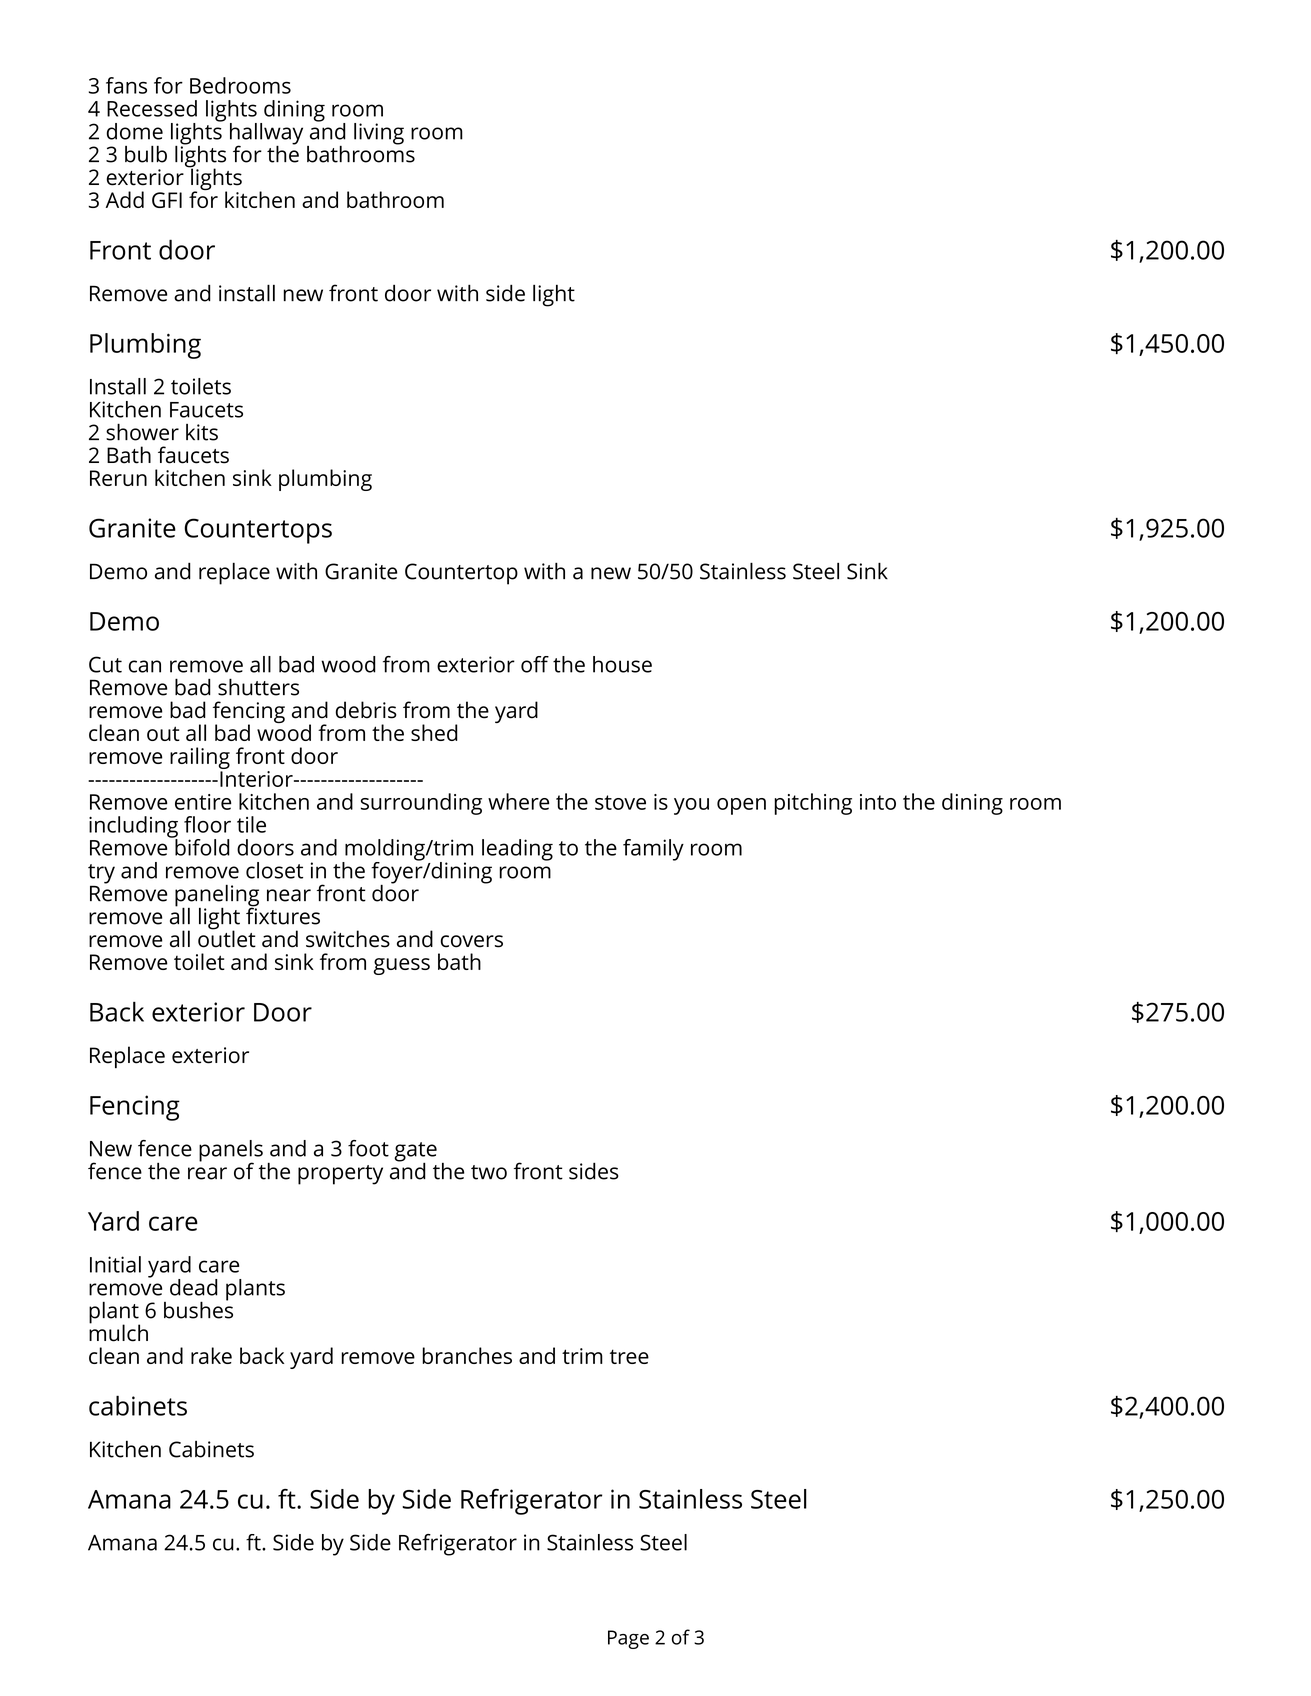 The image size is (1311, 1696). What do you see at coordinates (211, 1355) in the document?
I see `rake` at bounding box center [211, 1355].
